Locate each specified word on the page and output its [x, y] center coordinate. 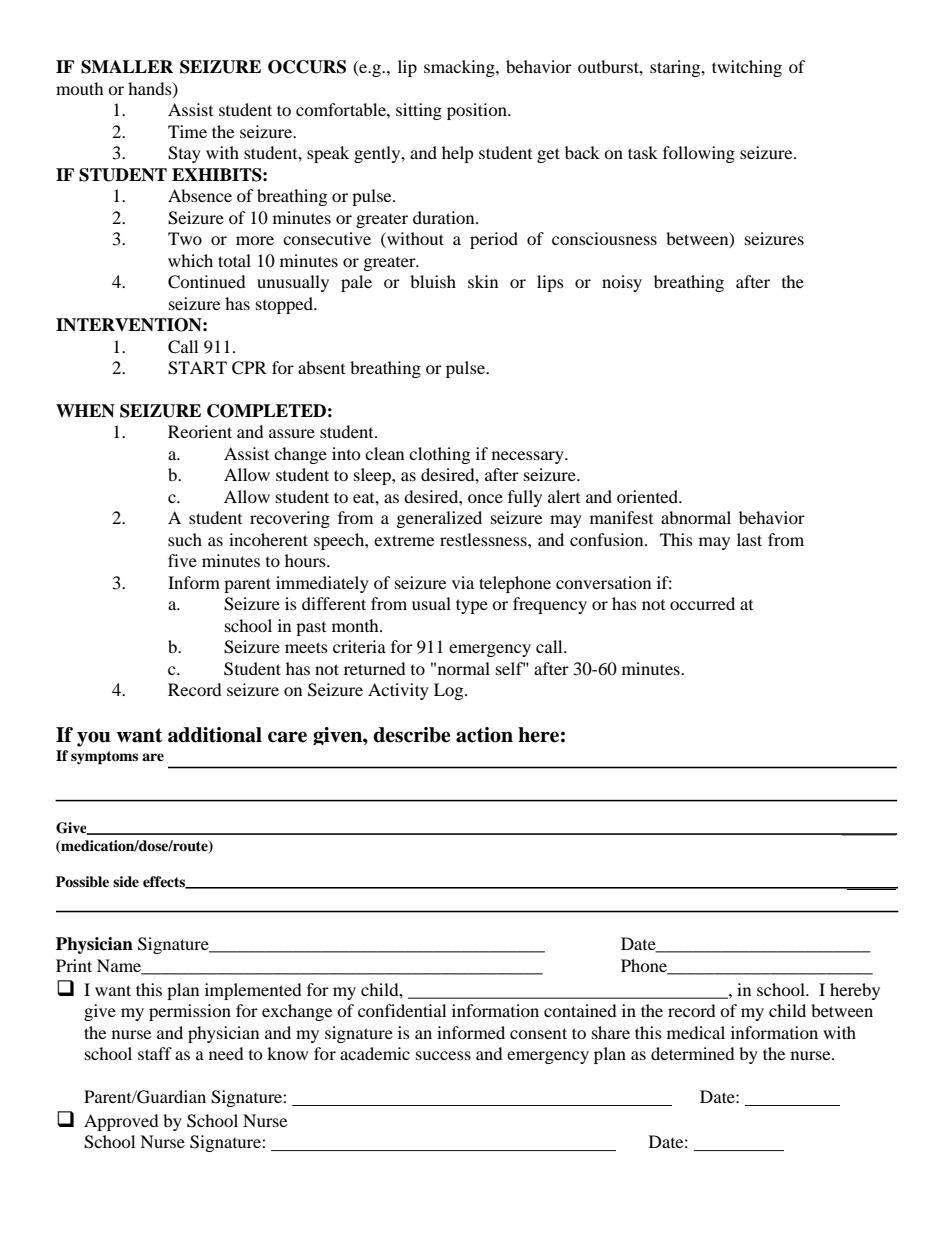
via [463, 582]
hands [151, 89]
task [643, 152]
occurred [702, 603]
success [443, 1055]
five [182, 560]
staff [155, 1053]
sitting [419, 111]
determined [693, 1053]
